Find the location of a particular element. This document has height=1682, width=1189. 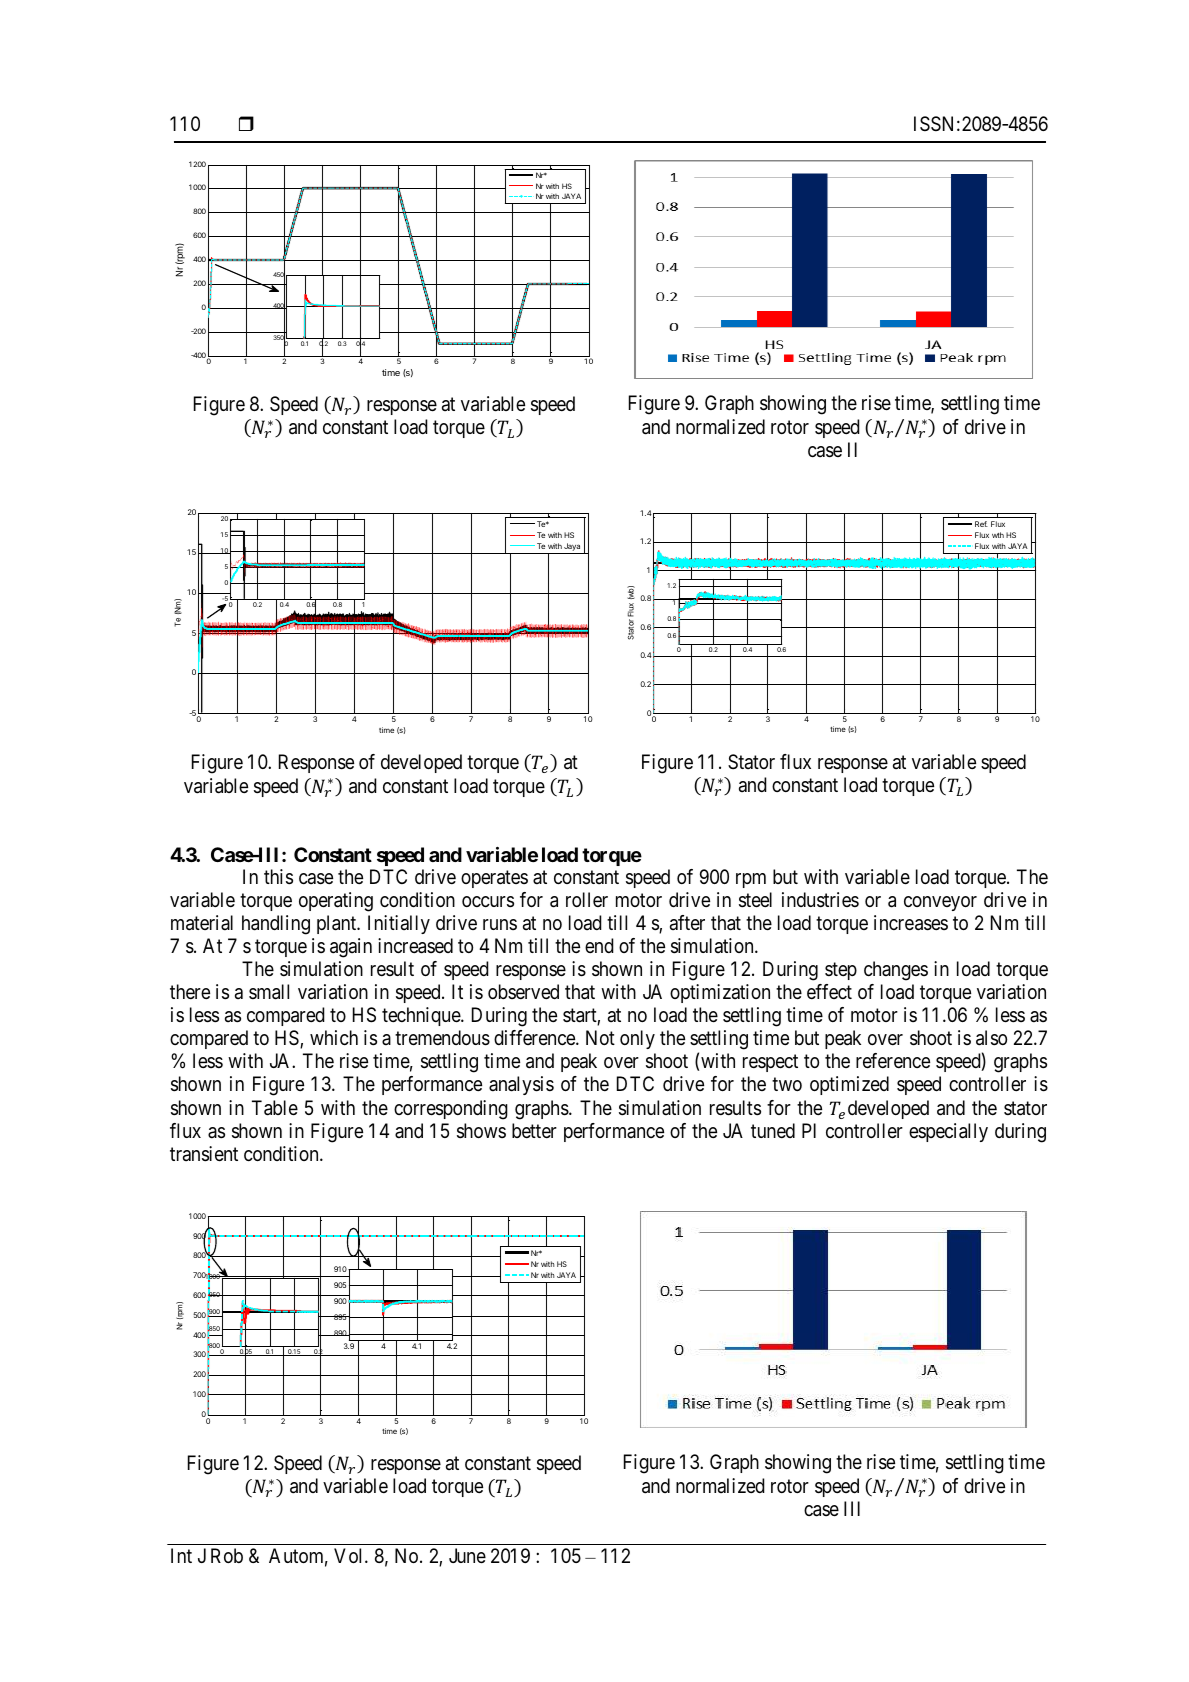

industries is located at coordinates (820, 900).
